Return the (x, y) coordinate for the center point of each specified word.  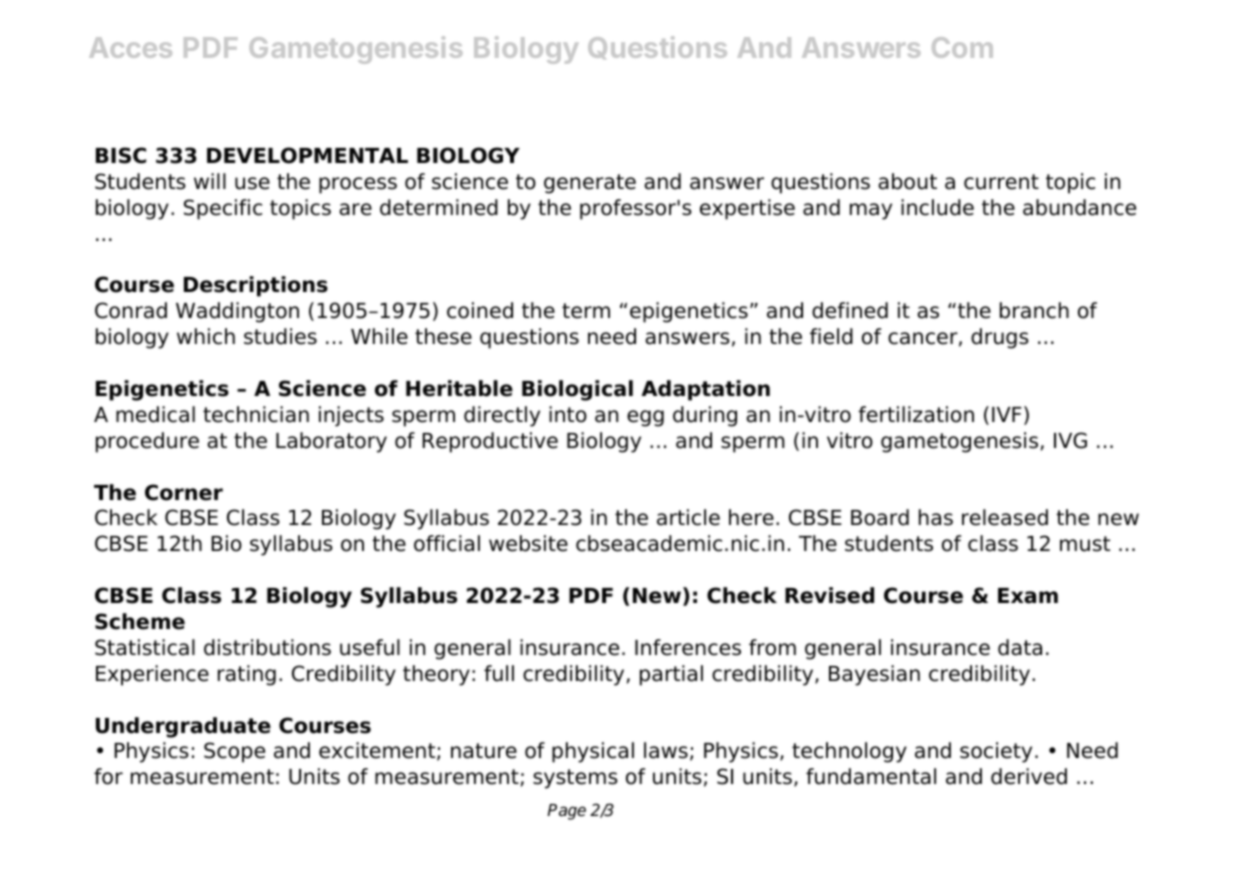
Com (962, 47)
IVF (1007, 414)
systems (575, 779)
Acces (130, 47)
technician (256, 414)
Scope (234, 752)
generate (590, 184)
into (568, 414)
